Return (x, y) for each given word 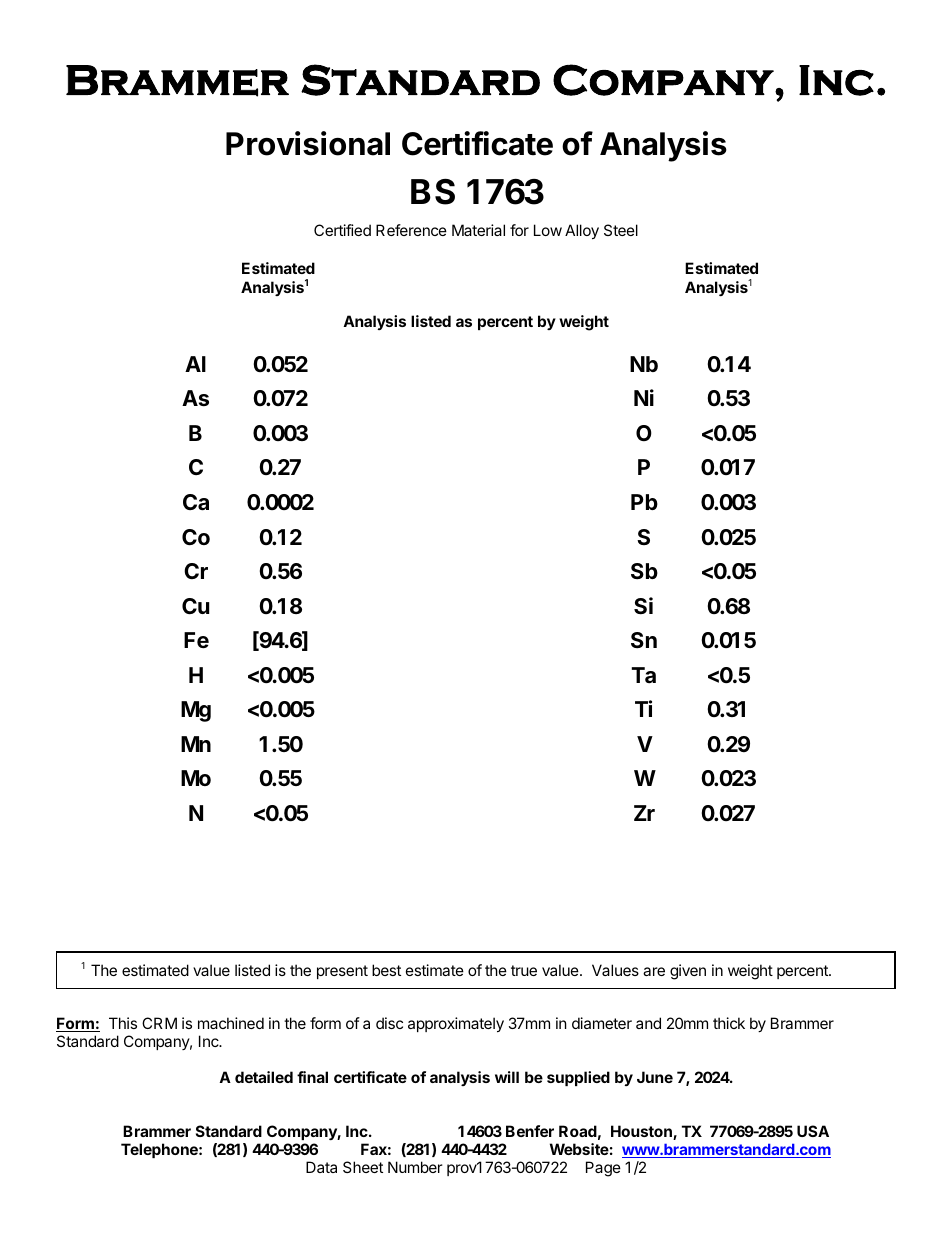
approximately (456, 1024)
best (386, 970)
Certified (342, 230)
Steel (621, 230)
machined (231, 1023)
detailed (264, 1077)
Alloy (582, 231)
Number (415, 1167)
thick (729, 1023)
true (524, 970)
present (342, 972)
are (654, 971)
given (688, 972)
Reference (411, 230)
